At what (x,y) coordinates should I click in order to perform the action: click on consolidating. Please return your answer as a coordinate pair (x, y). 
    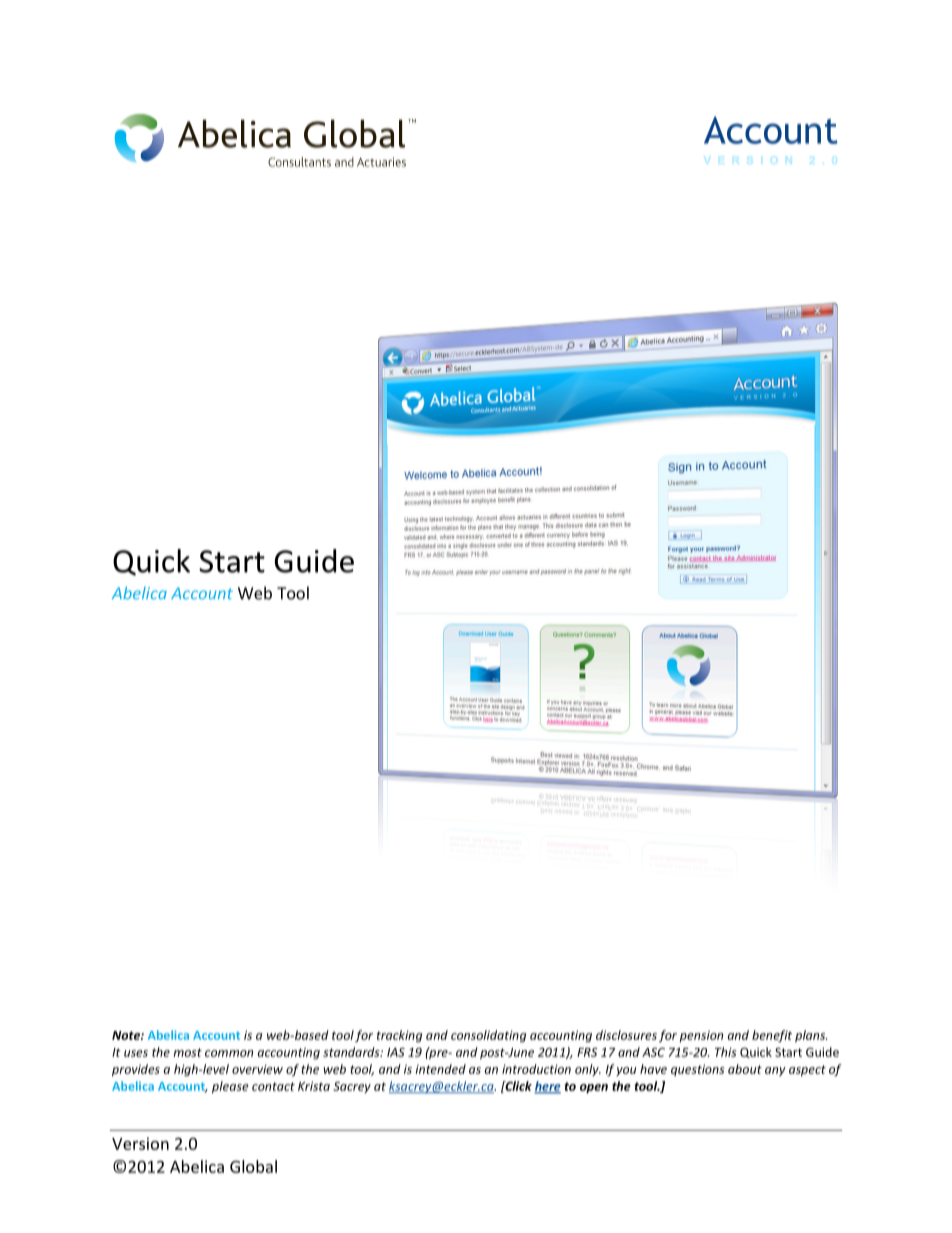
    Looking at the image, I should click on (488, 1036).
